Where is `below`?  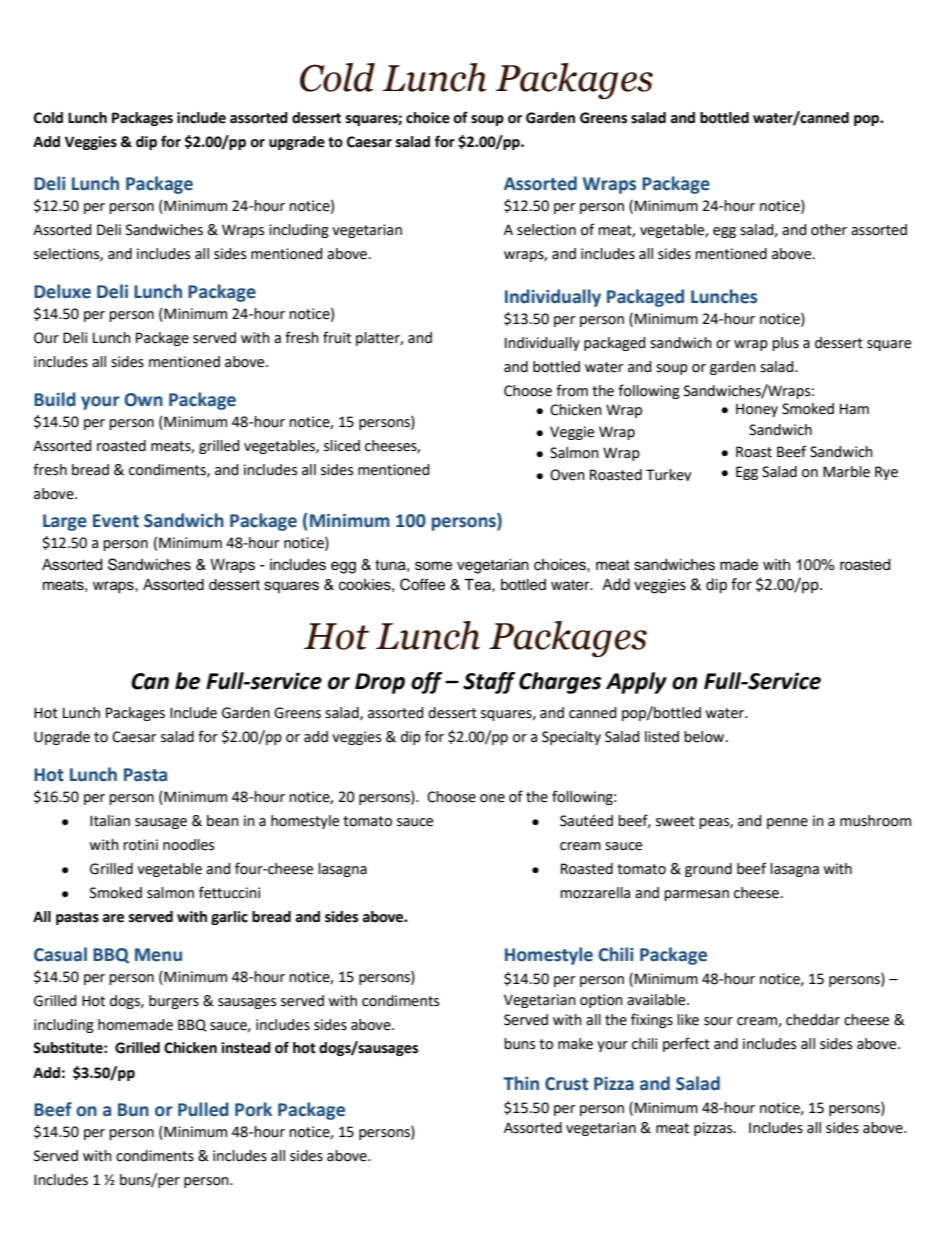 below is located at coordinates (705, 737).
